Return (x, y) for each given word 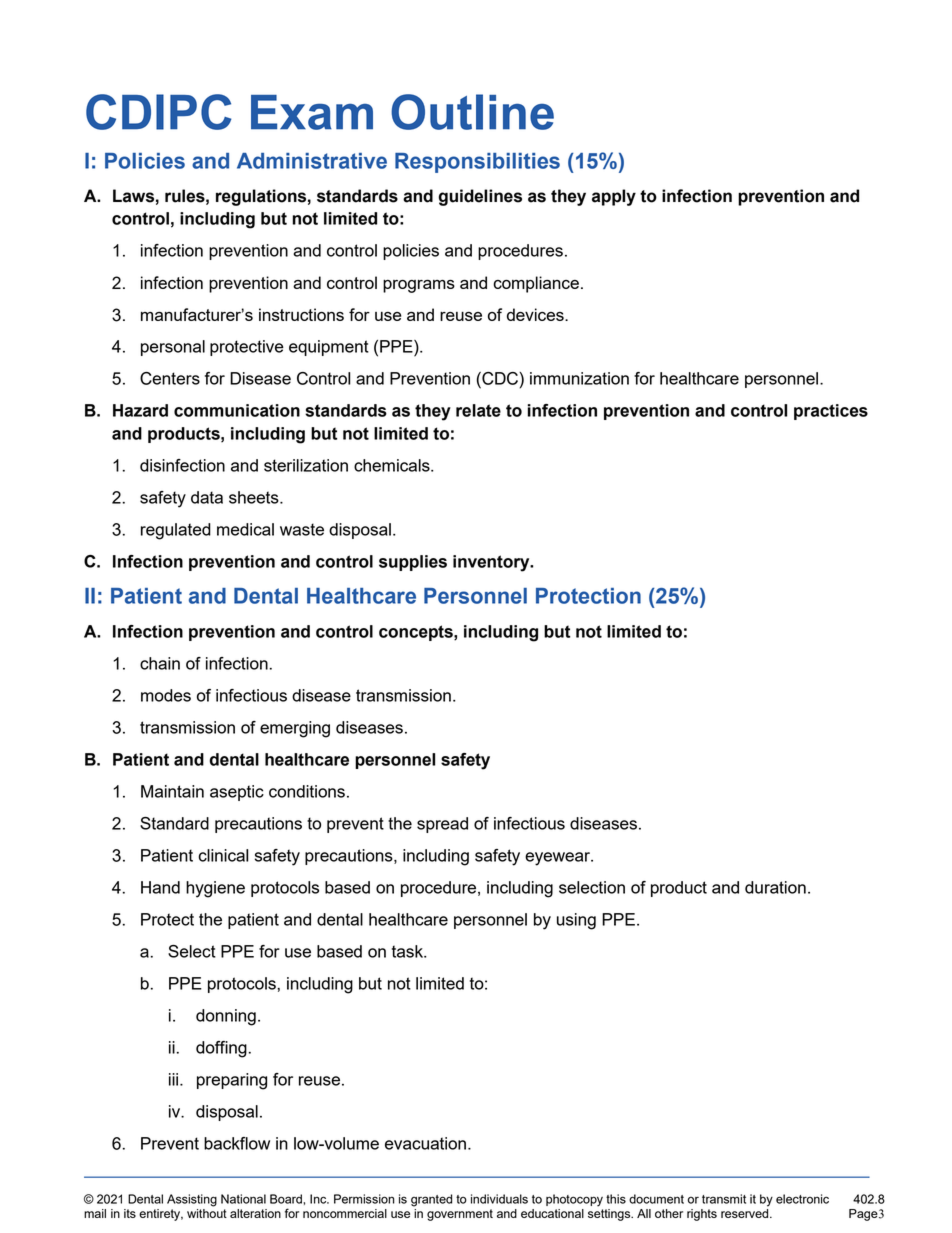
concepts (417, 633)
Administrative (312, 161)
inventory (492, 563)
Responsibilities (477, 163)
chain (160, 663)
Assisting (192, 1200)
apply (614, 197)
